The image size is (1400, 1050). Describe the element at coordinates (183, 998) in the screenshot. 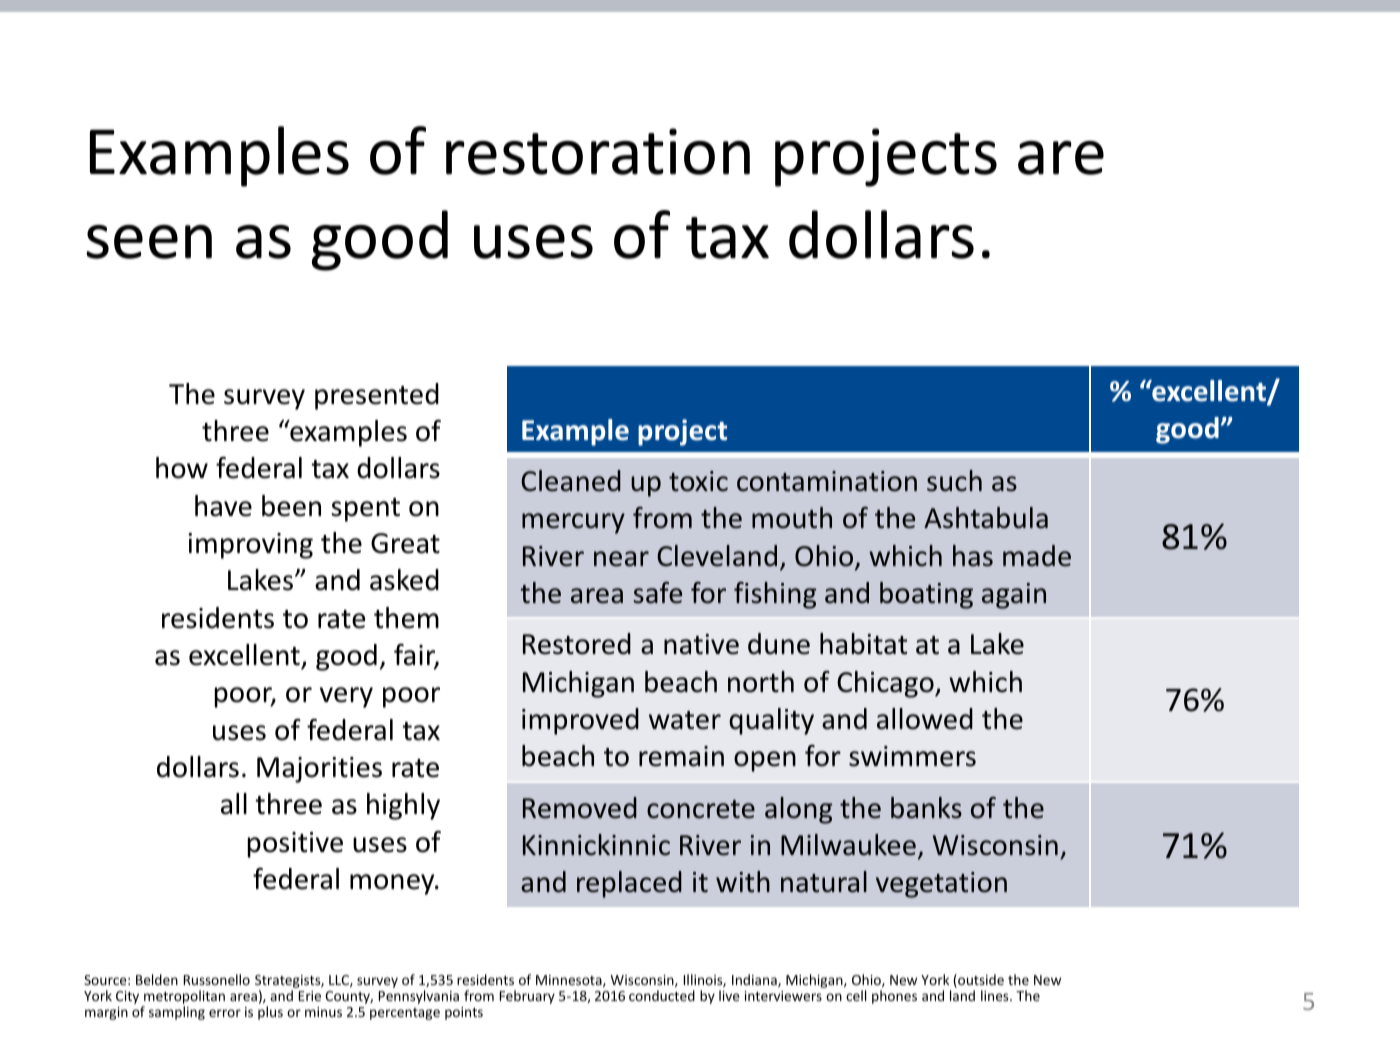

I see `metropolitan` at that location.
